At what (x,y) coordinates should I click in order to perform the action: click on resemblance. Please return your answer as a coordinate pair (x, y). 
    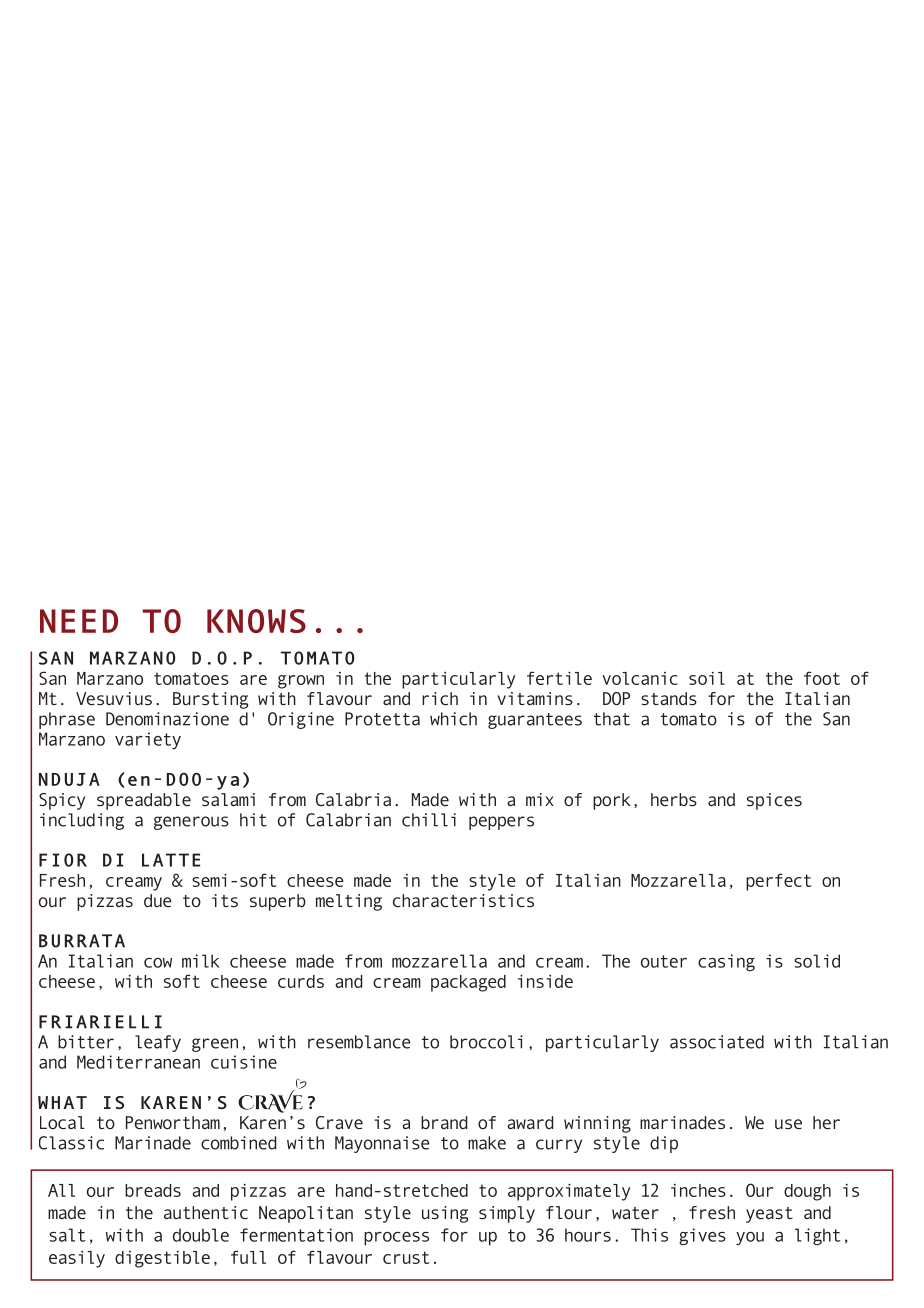
    Looking at the image, I should click on (359, 1042).
